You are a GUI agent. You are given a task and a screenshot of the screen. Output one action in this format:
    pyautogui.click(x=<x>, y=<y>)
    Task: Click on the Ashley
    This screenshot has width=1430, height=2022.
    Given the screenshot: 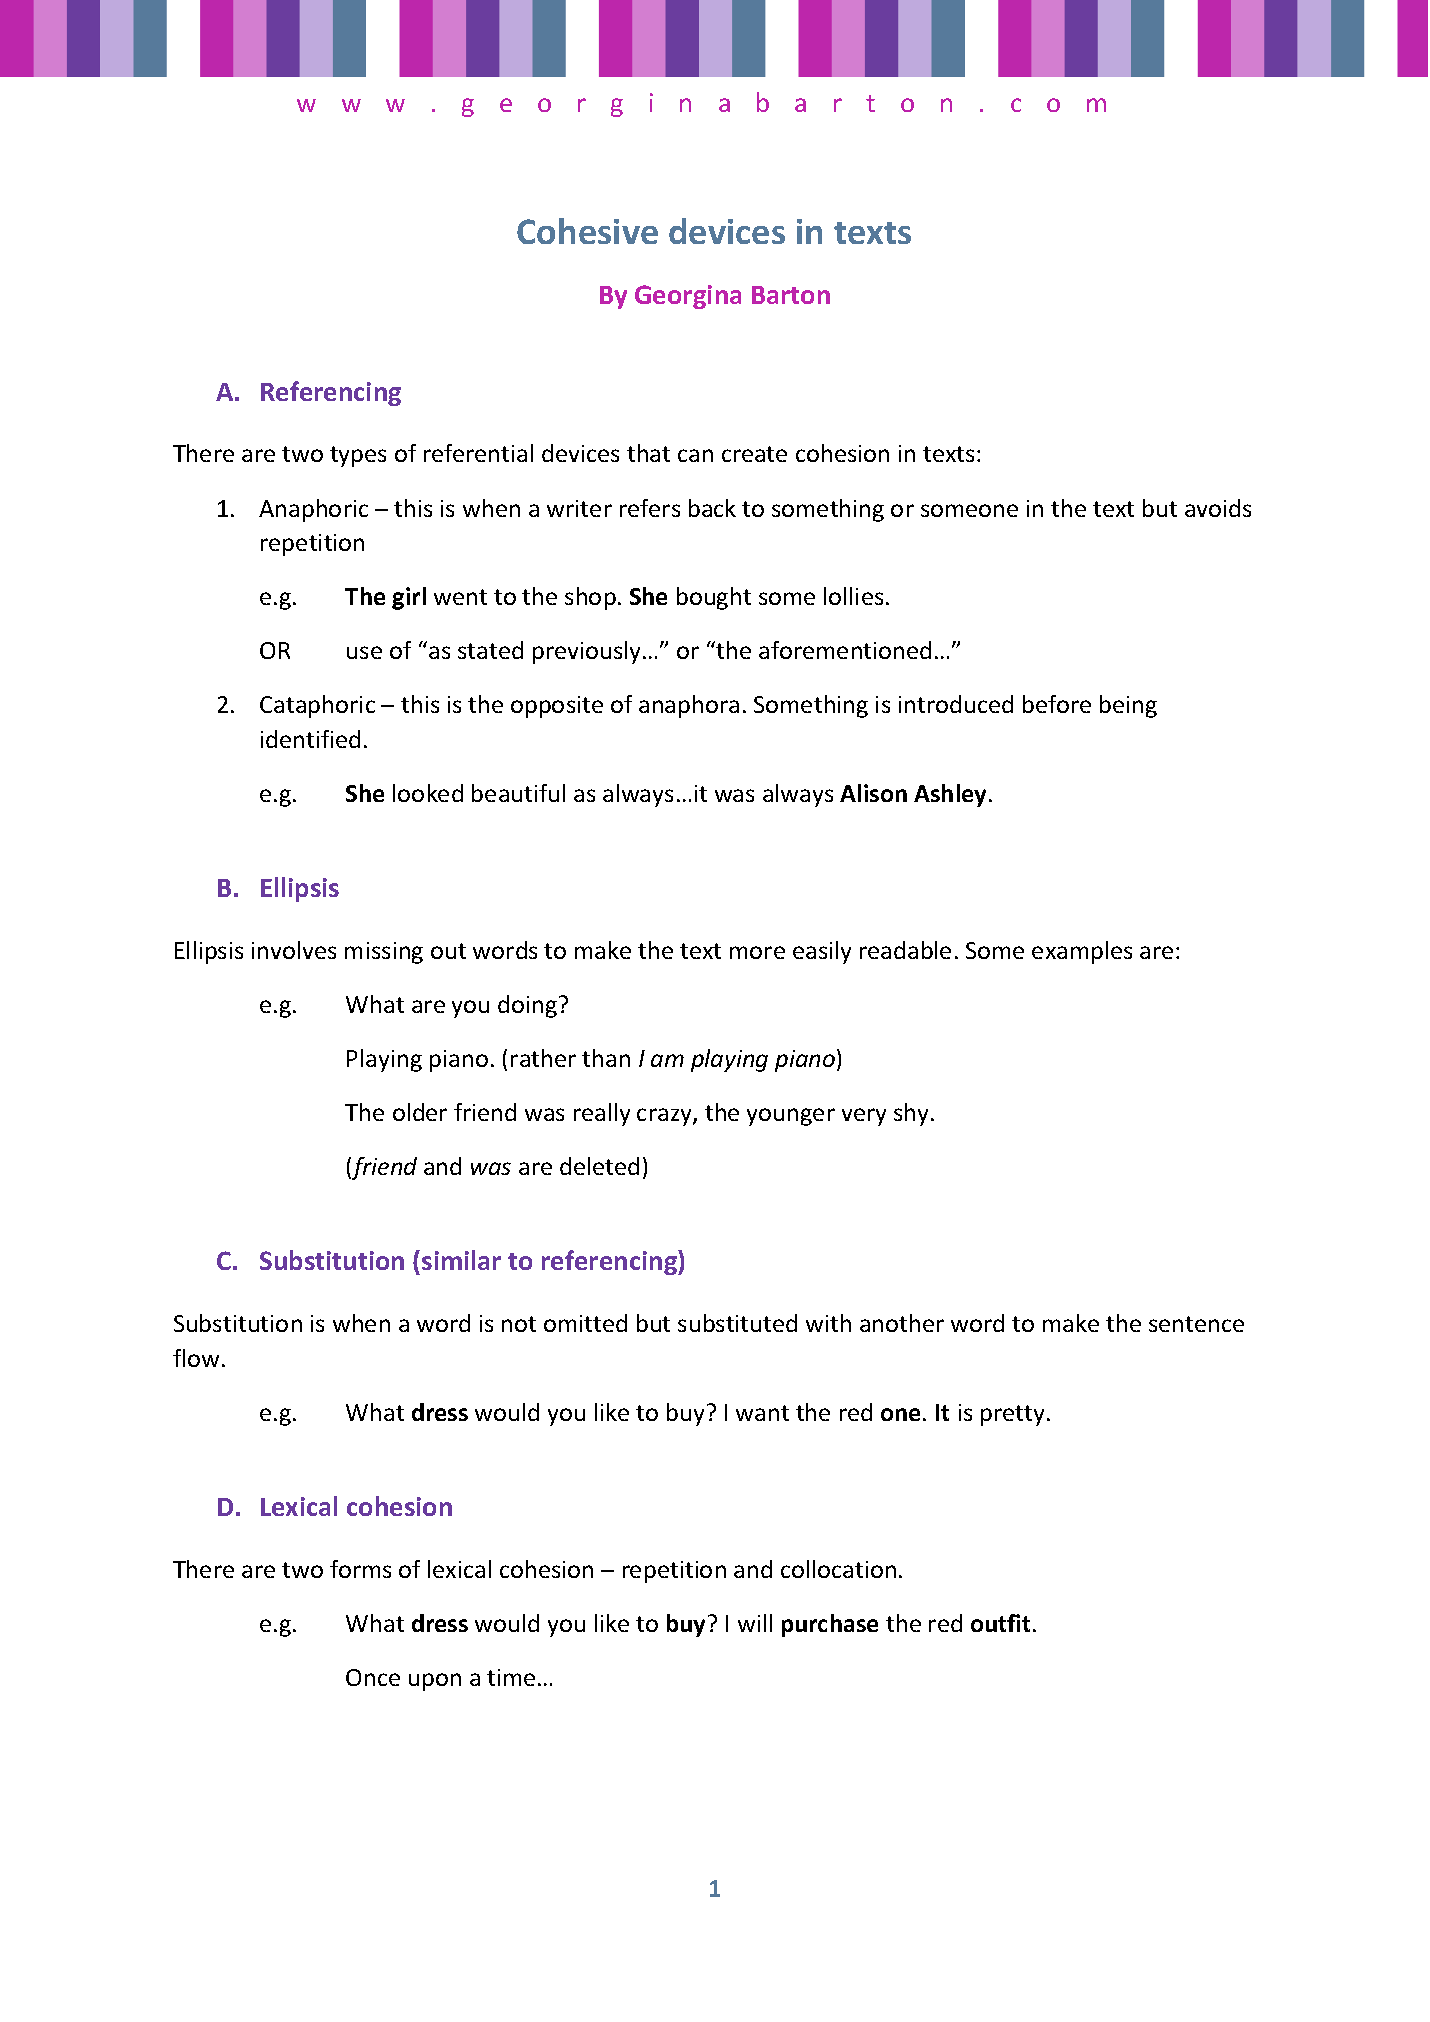 What is the action you would take?
    pyautogui.click(x=952, y=795)
